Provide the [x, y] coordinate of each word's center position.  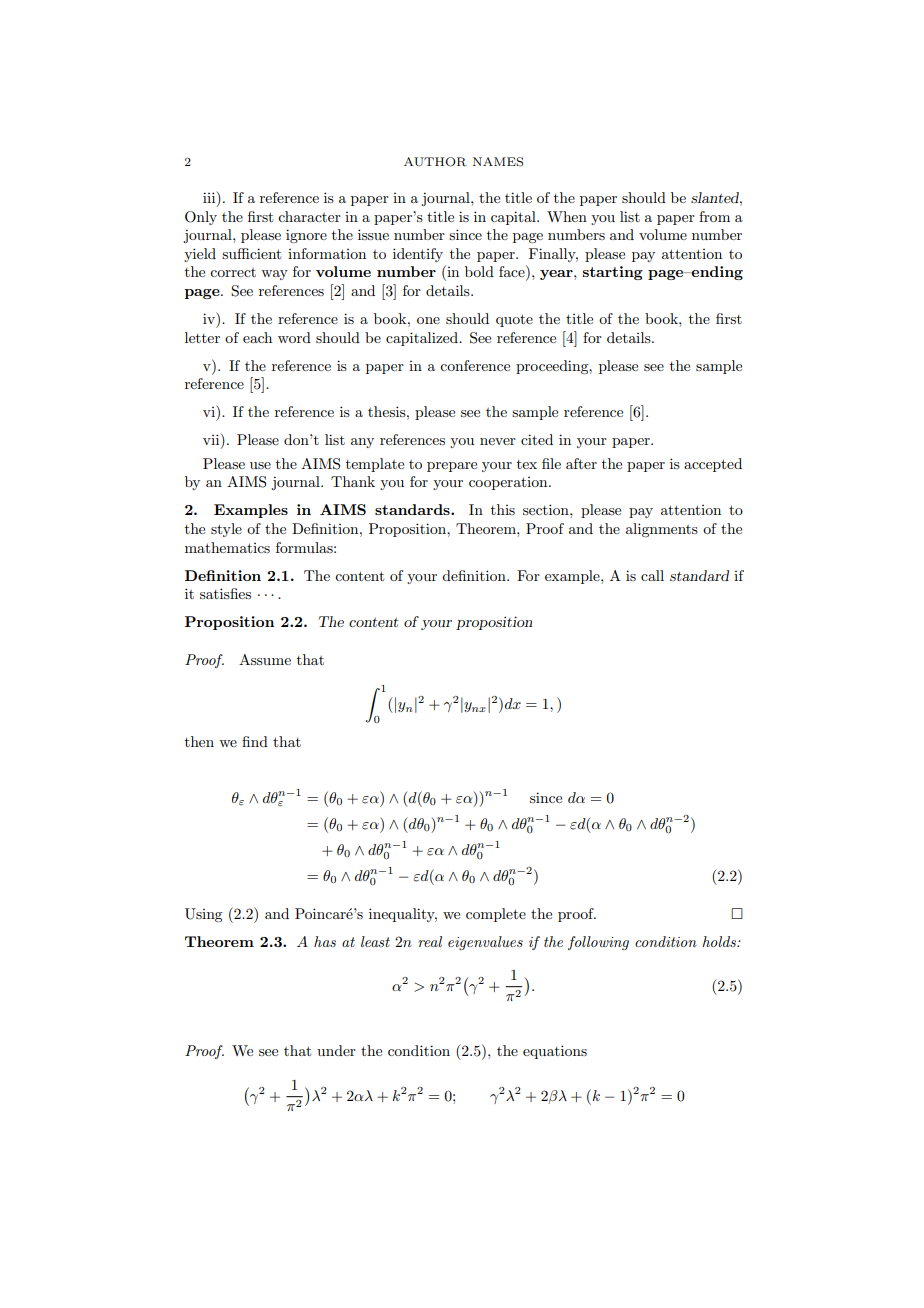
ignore [306, 236]
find [255, 741]
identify [418, 255]
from [714, 216]
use [260, 465]
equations [555, 1052]
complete [496, 915]
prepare [452, 467]
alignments [662, 530]
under [336, 1050]
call [652, 575]
